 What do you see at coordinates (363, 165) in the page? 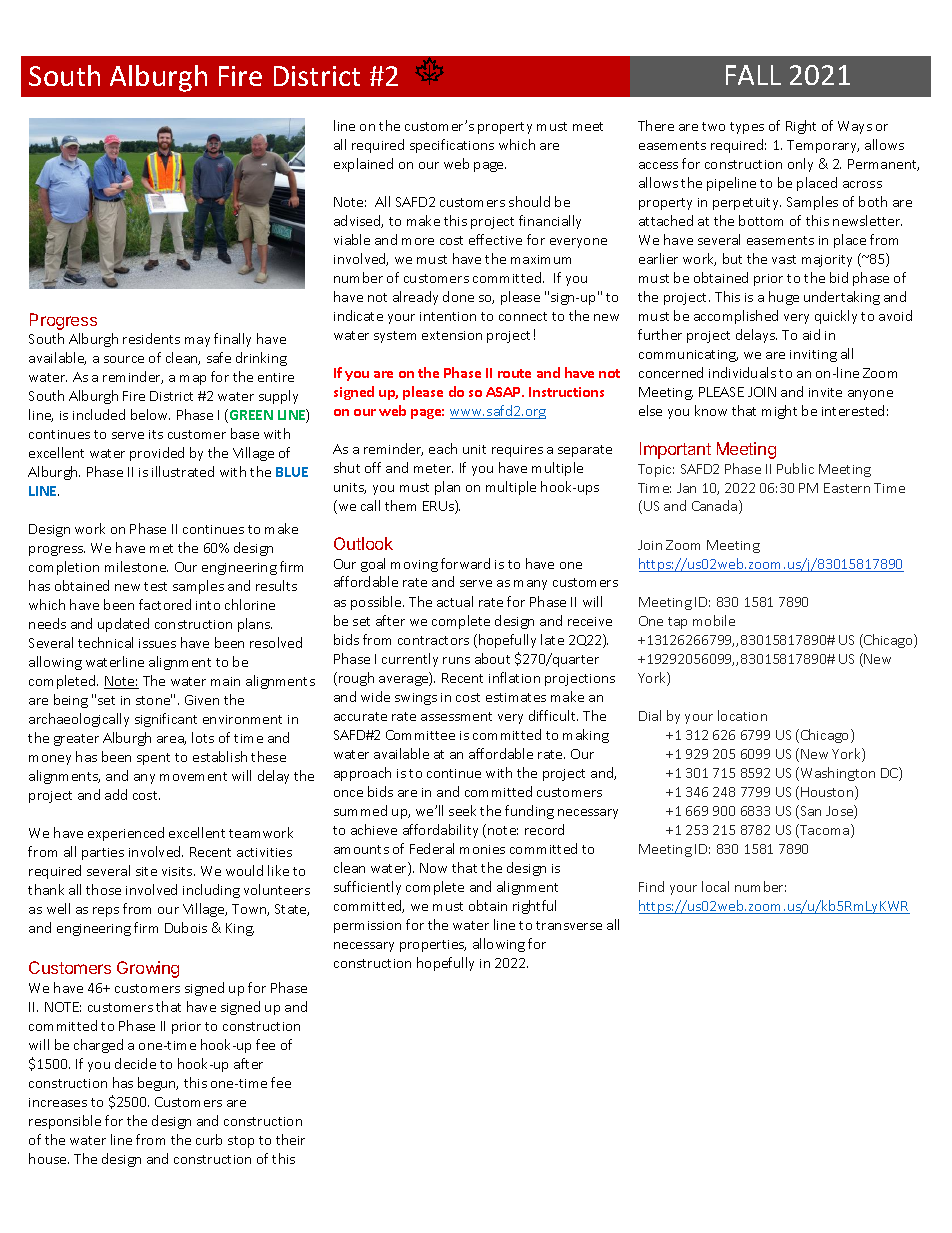
I see `explained` at bounding box center [363, 165].
